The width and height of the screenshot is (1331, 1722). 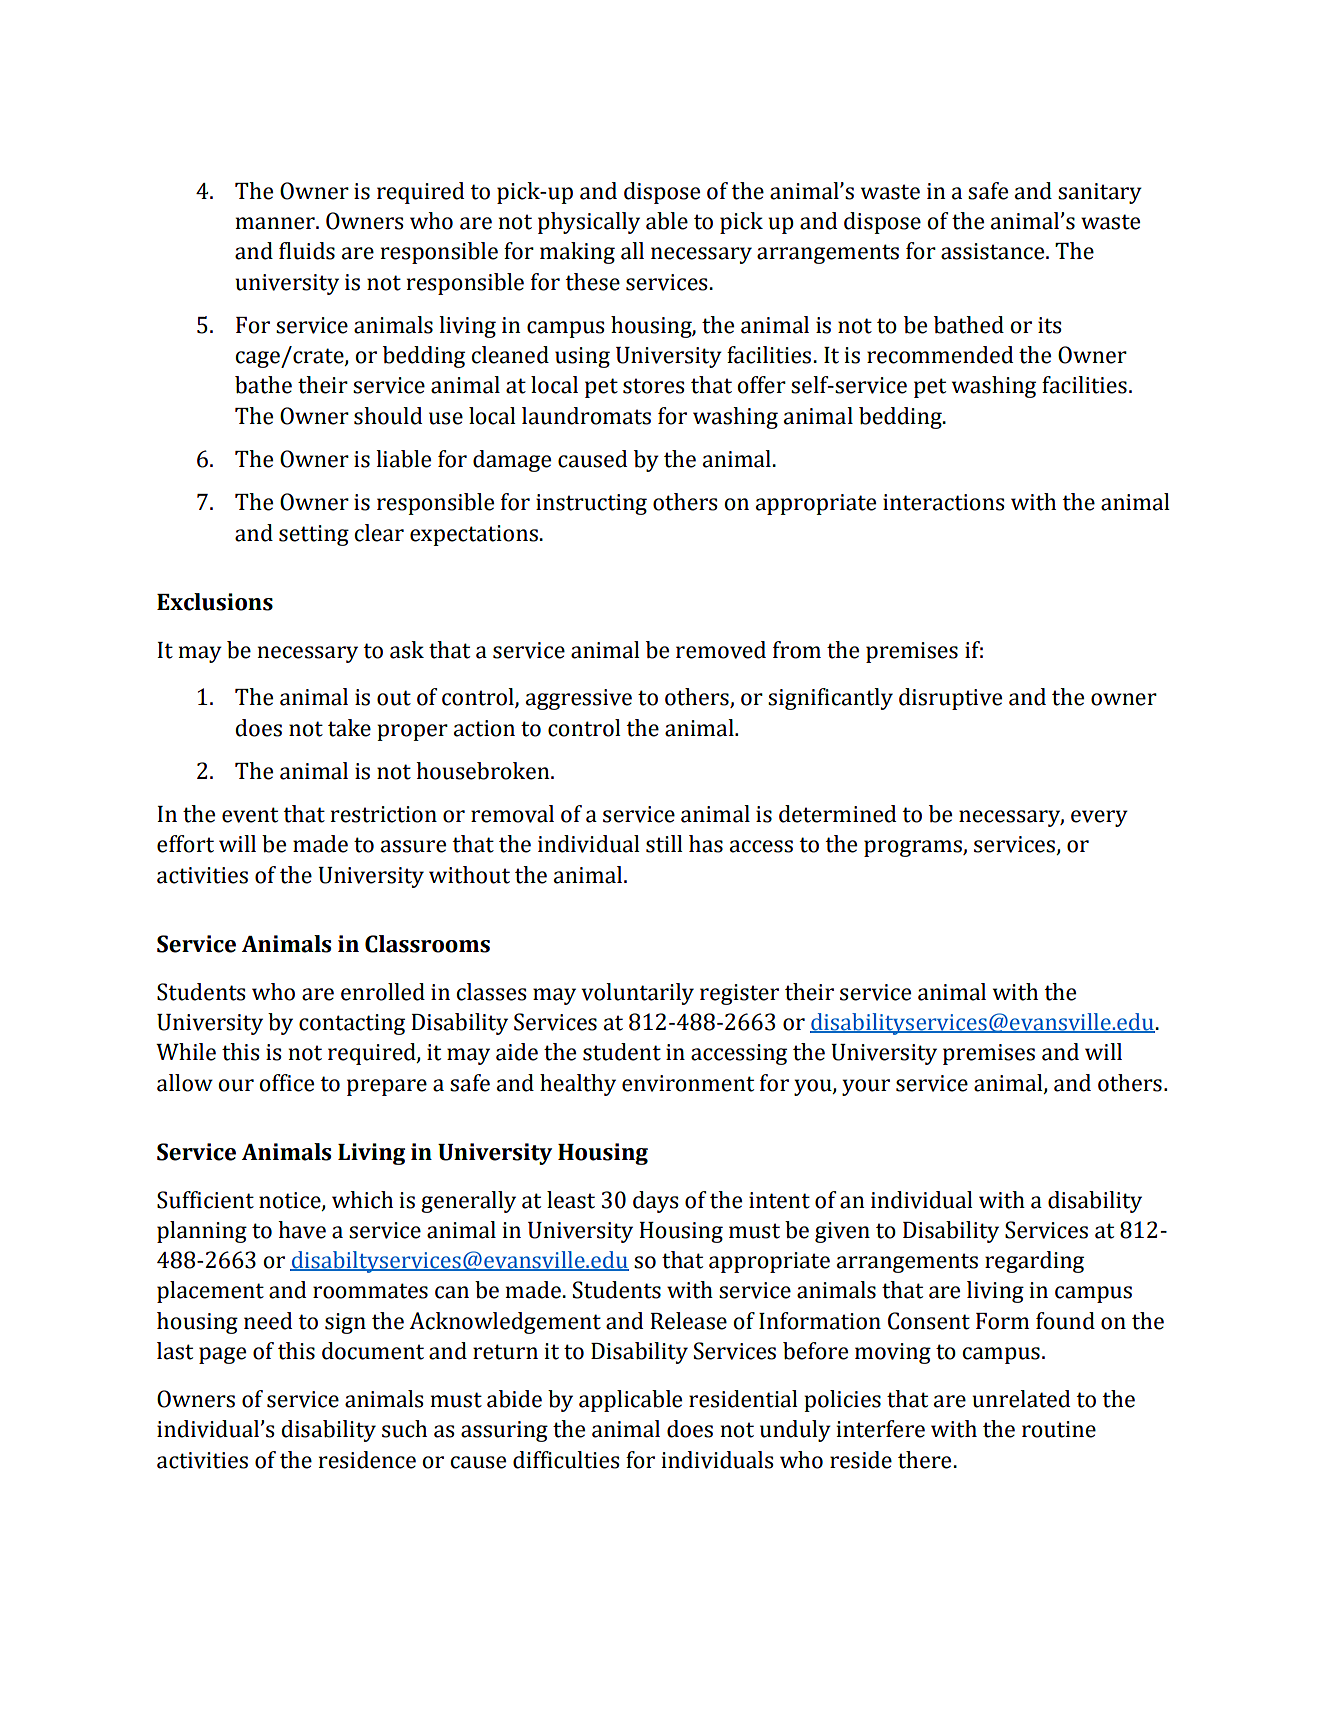 What do you see at coordinates (950, 699) in the screenshot?
I see `disruptive` at bounding box center [950, 699].
